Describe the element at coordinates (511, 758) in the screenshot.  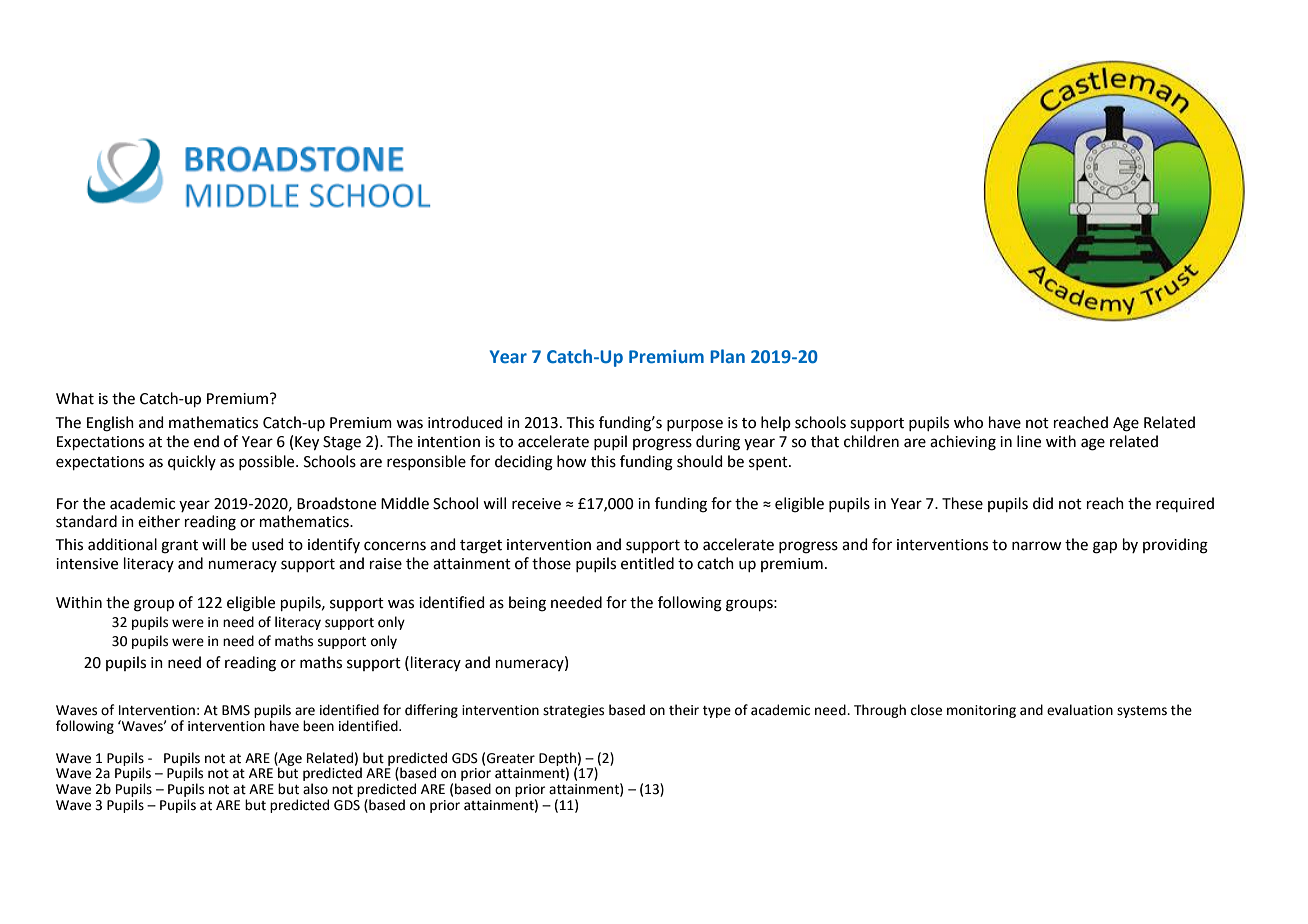
I see `Greater` at that location.
